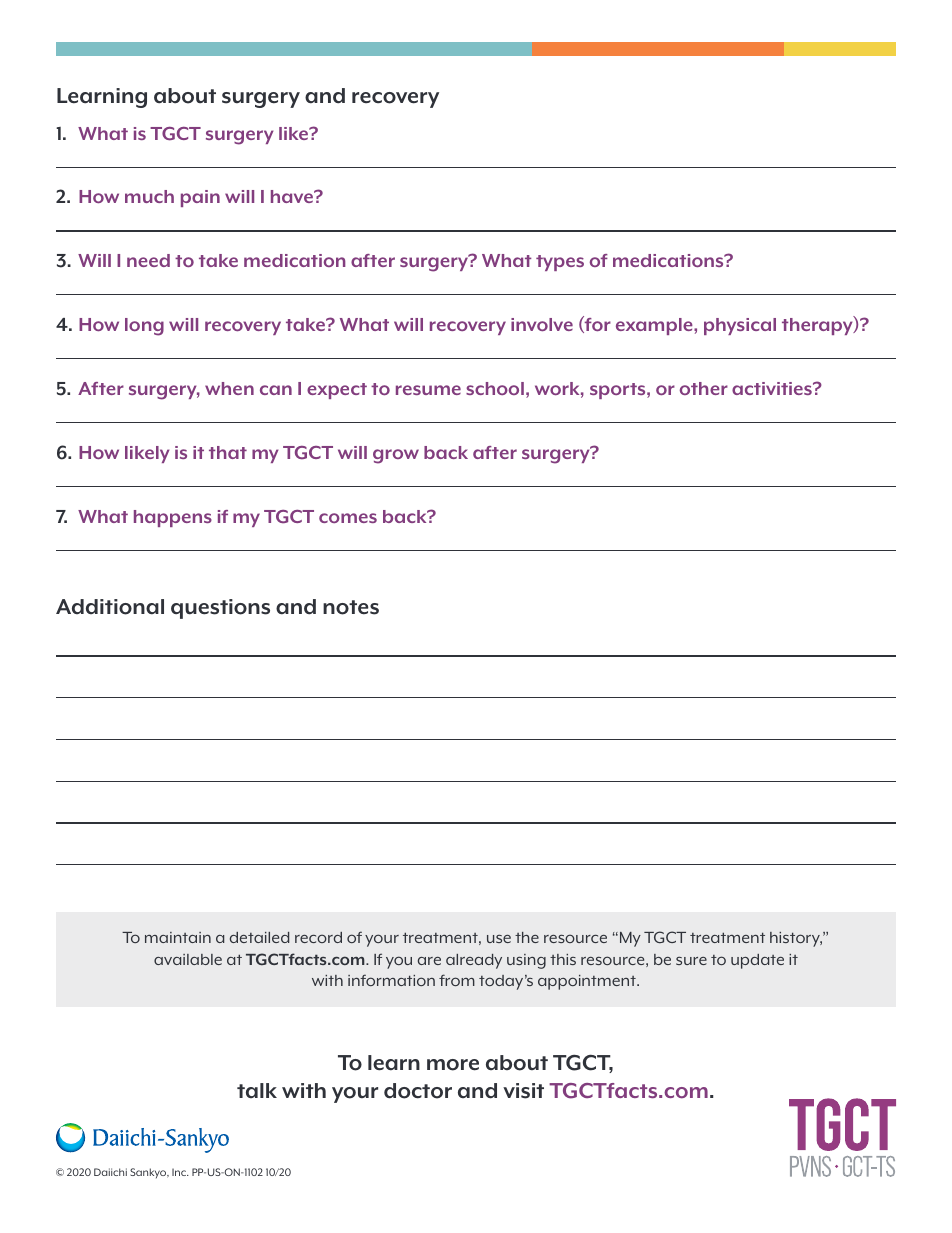 This screenshot has width=952, height=1233. Describe the element at coordinates (560, 263) in the screenshot. I see `types` at that location.
